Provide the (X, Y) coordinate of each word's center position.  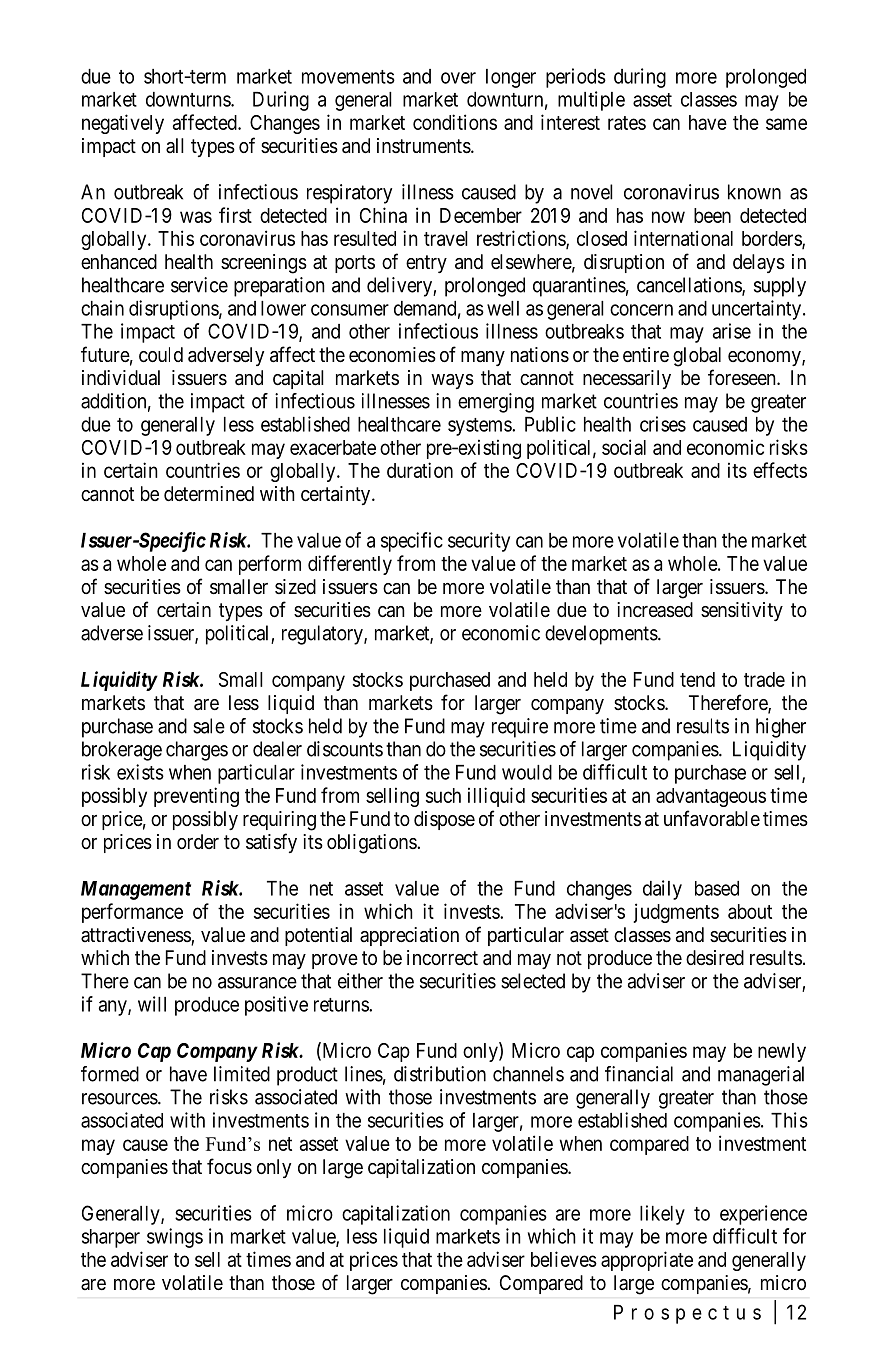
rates (627, 123)
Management (136, 890)
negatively (123, 124)
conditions (455, 122)
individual (121, 378)
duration (420, 470)
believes (564, 1259)
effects (780, 470)
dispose (444, 820)
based (717, 888)
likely (662, 1215)
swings (175, 1238)
